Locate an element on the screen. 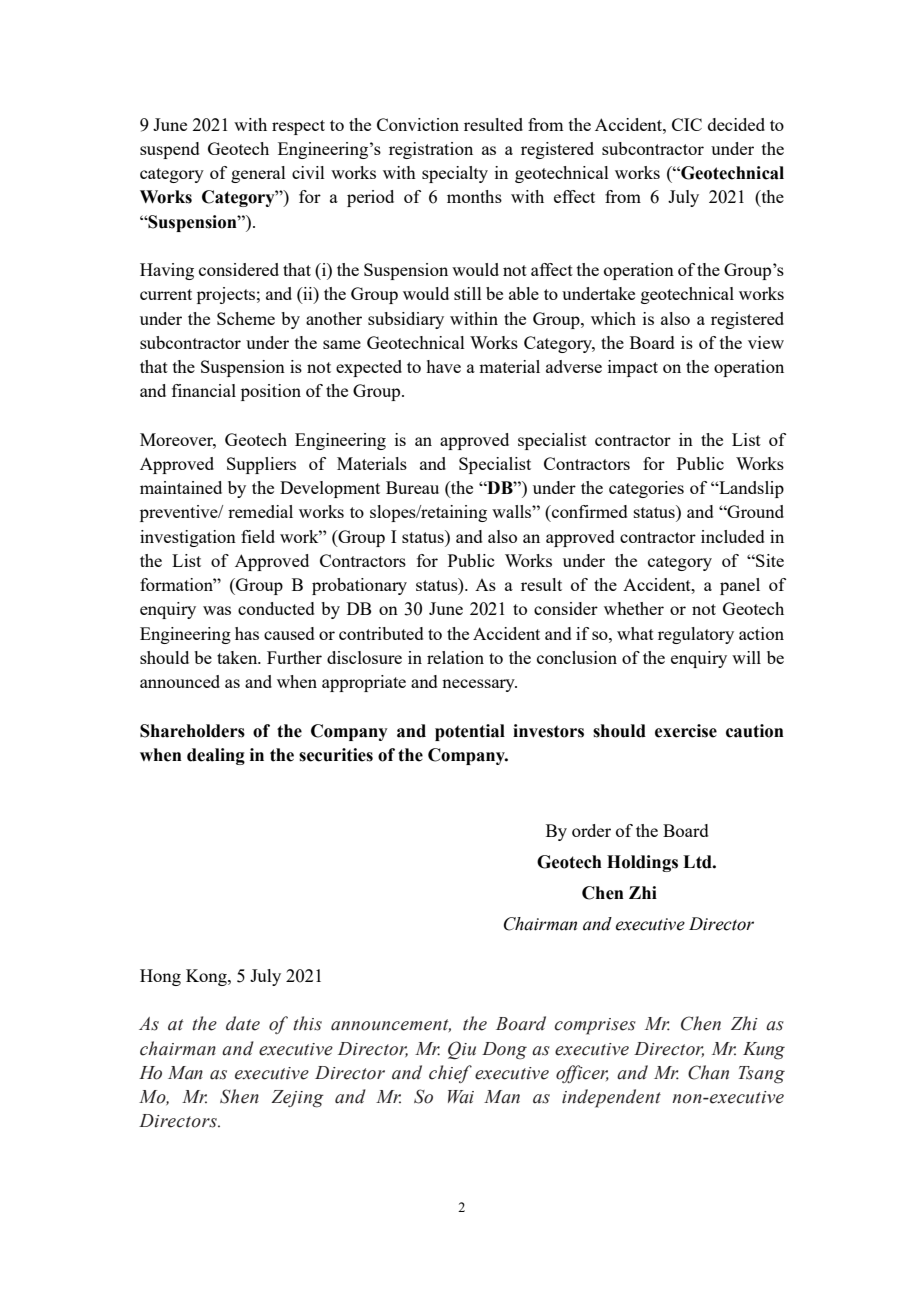  was is located at coordinates (217, 610).
